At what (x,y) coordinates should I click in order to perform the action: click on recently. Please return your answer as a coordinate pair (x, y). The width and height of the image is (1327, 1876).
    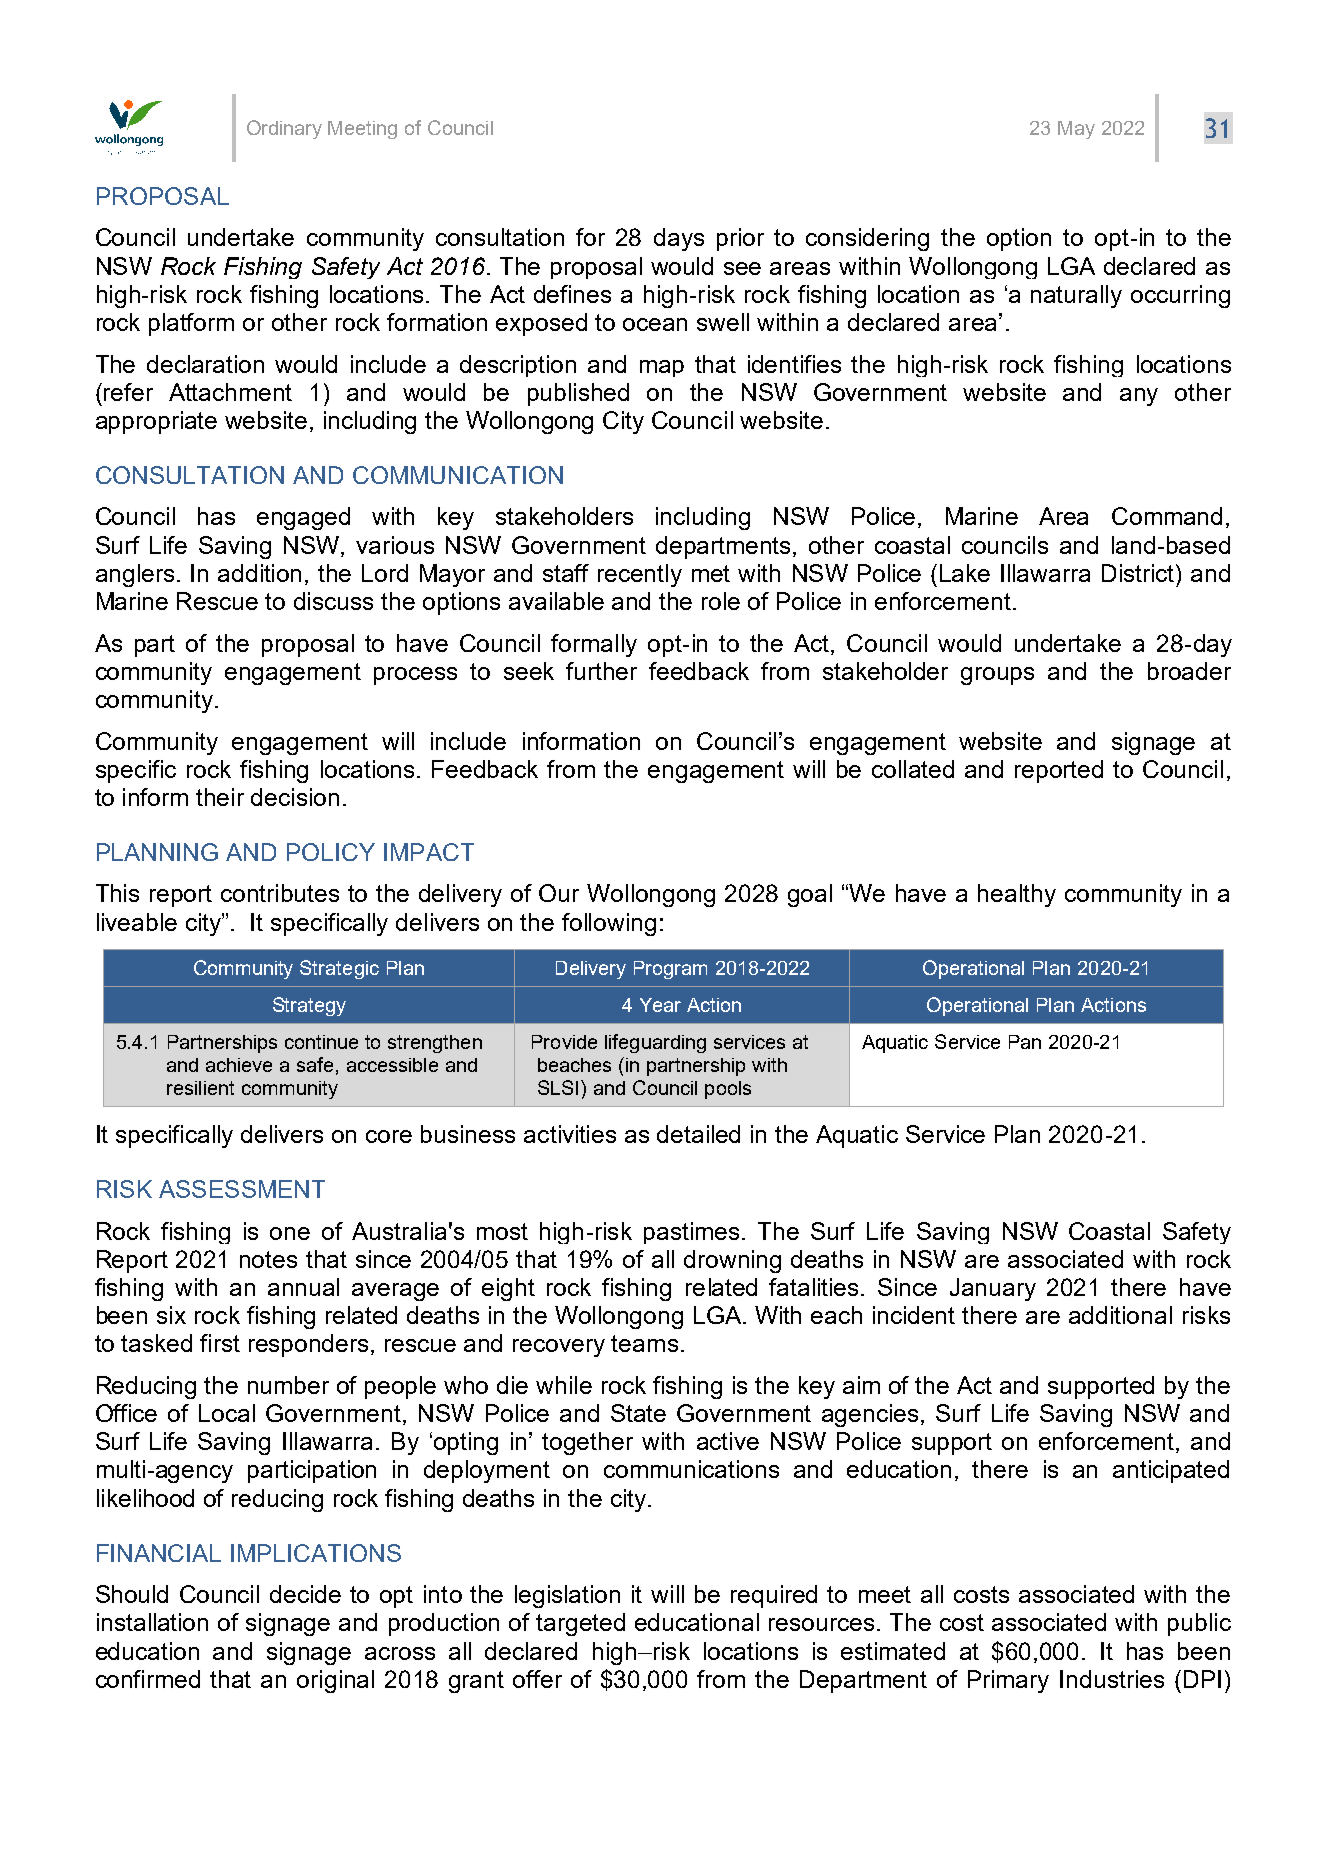
    Looking at the image, I should click on (640, 575).
